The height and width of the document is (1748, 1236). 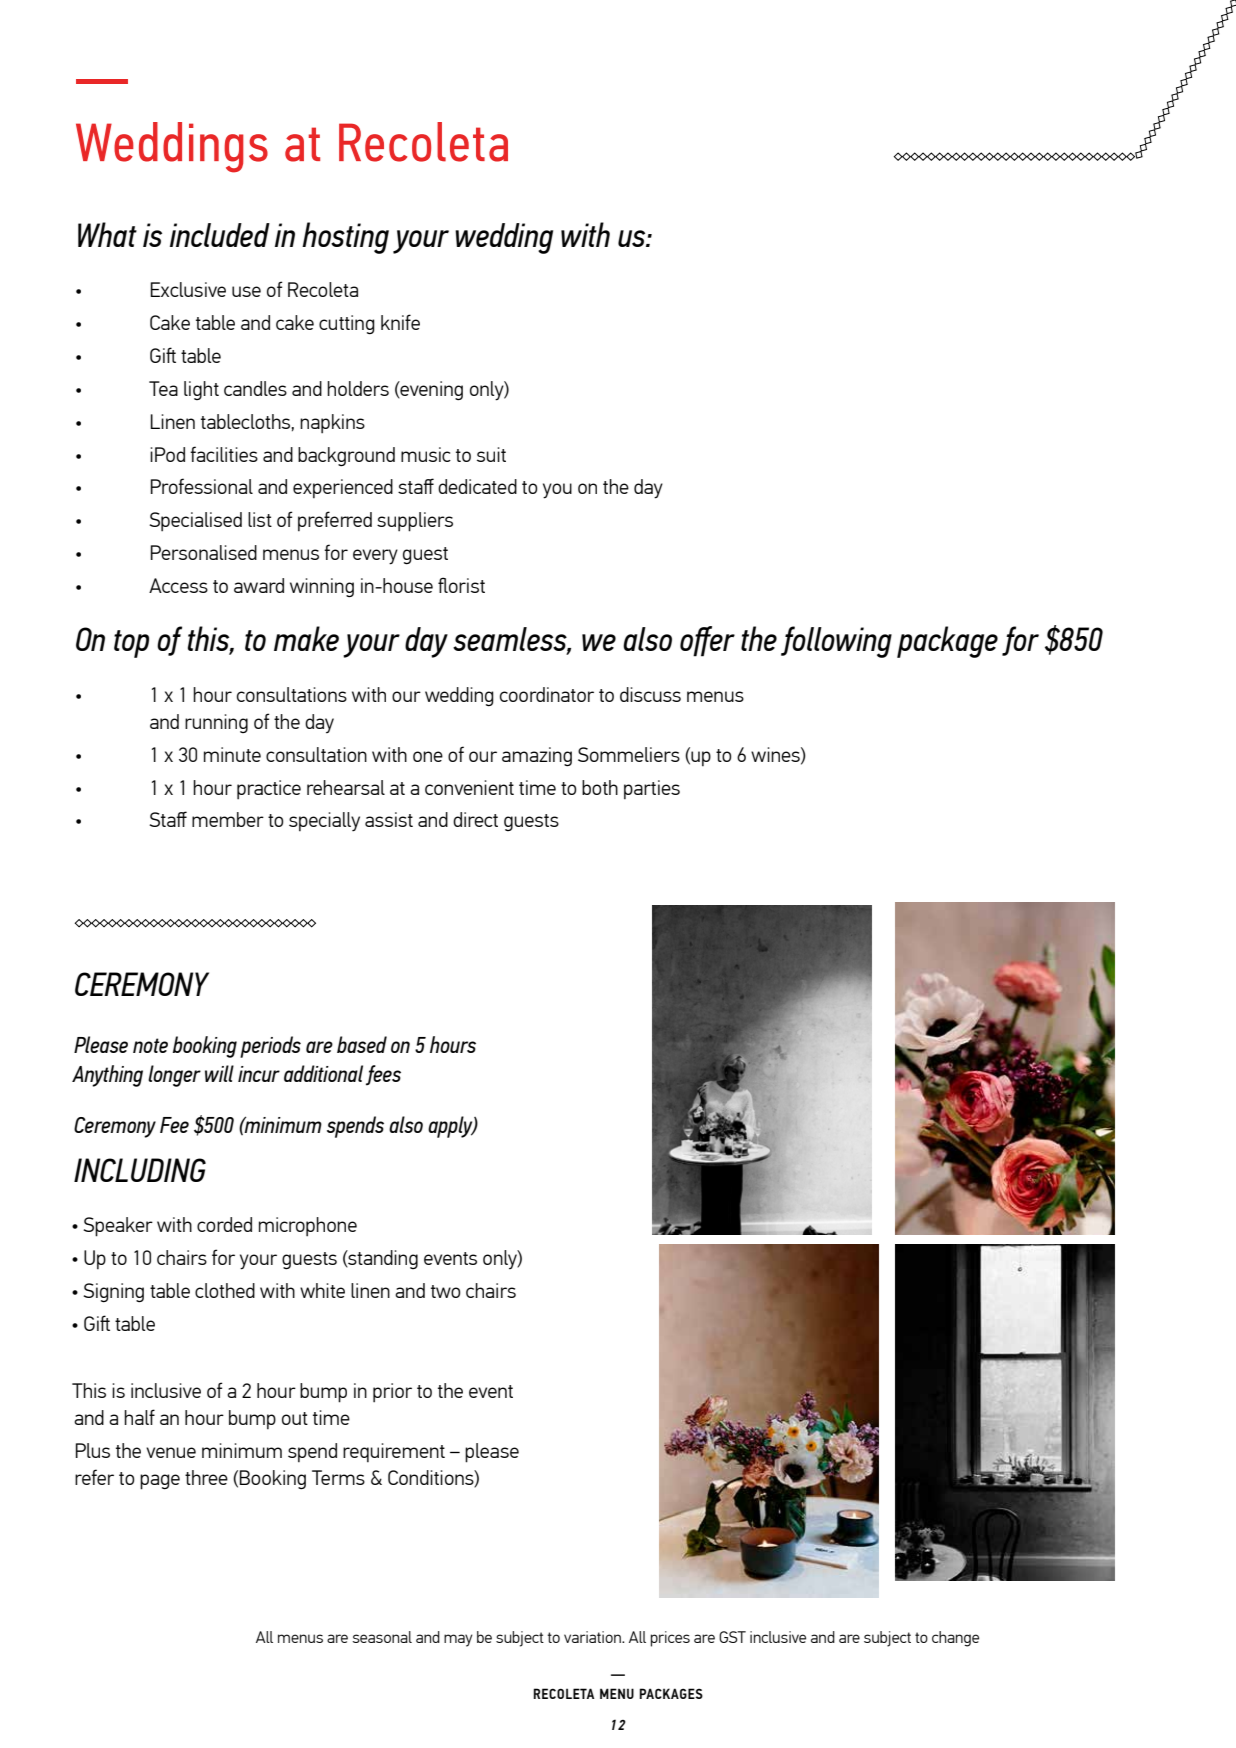 I want to click on knife, so click(x=400, y=322).
